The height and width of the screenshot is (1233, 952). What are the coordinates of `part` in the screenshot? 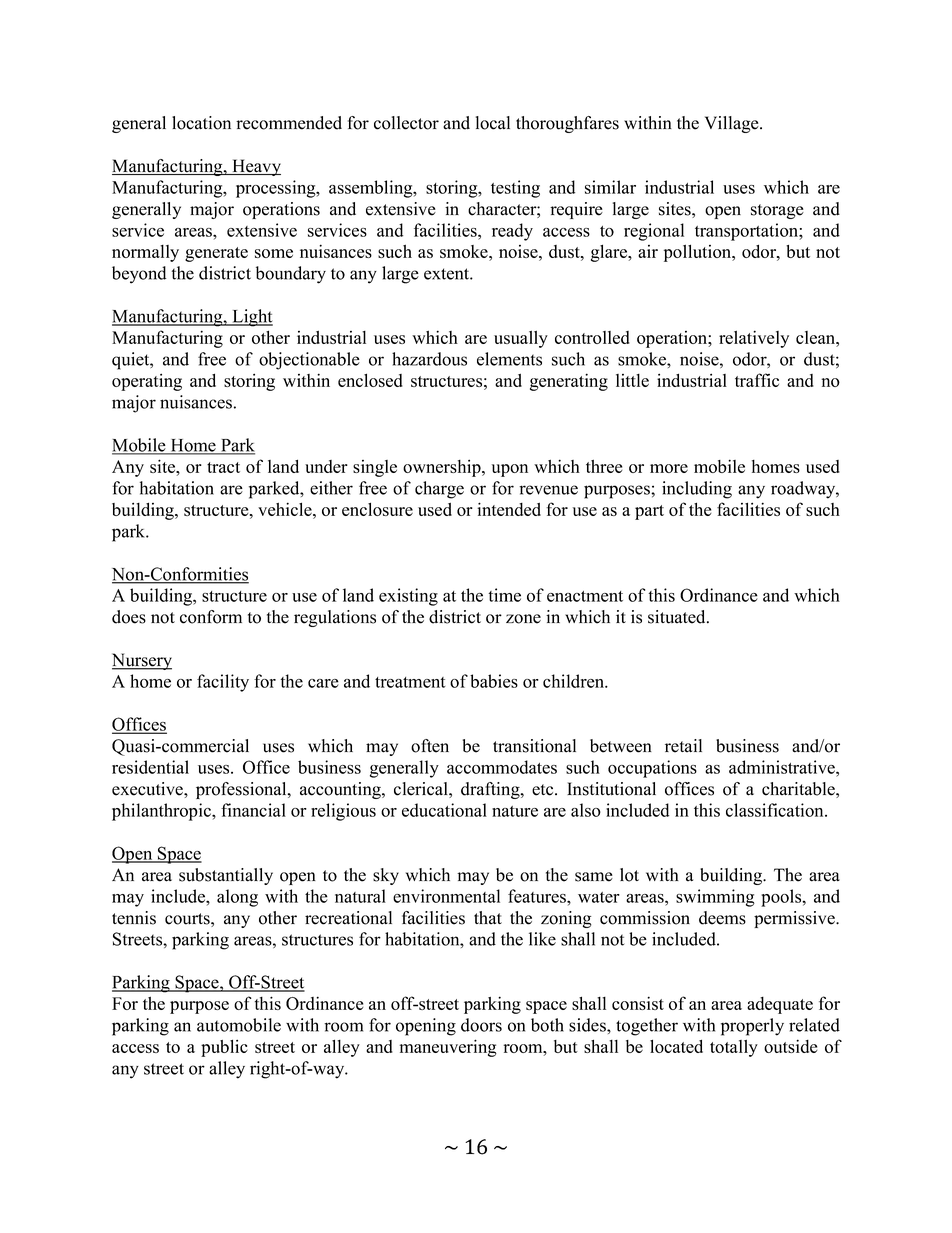 It's located at (649, 512).
